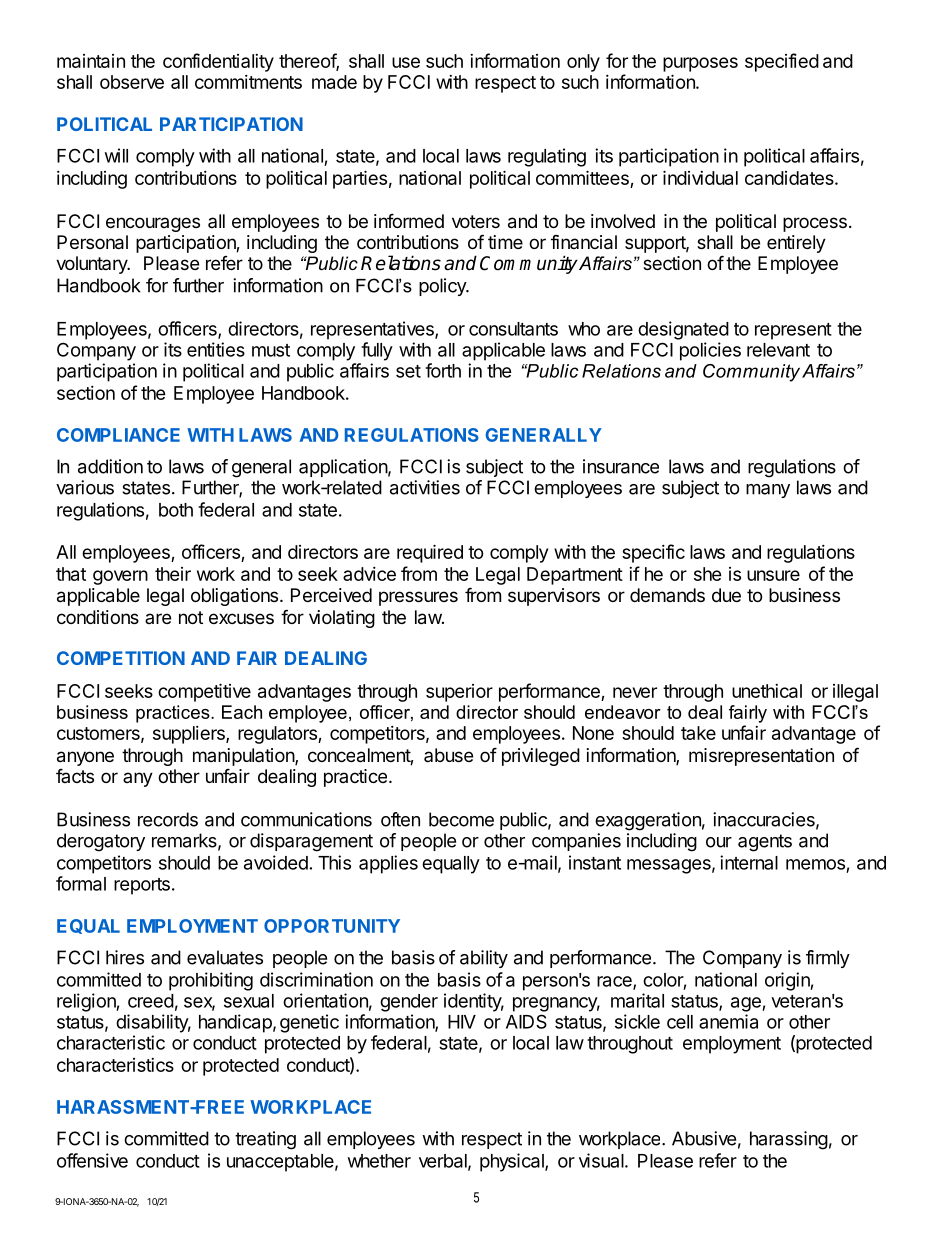 The height and width of the page is (1233, 952). What do you see at coordinates (704, 1138) in the page?
I see `Abusive` at bounding box center [704, 1138].
